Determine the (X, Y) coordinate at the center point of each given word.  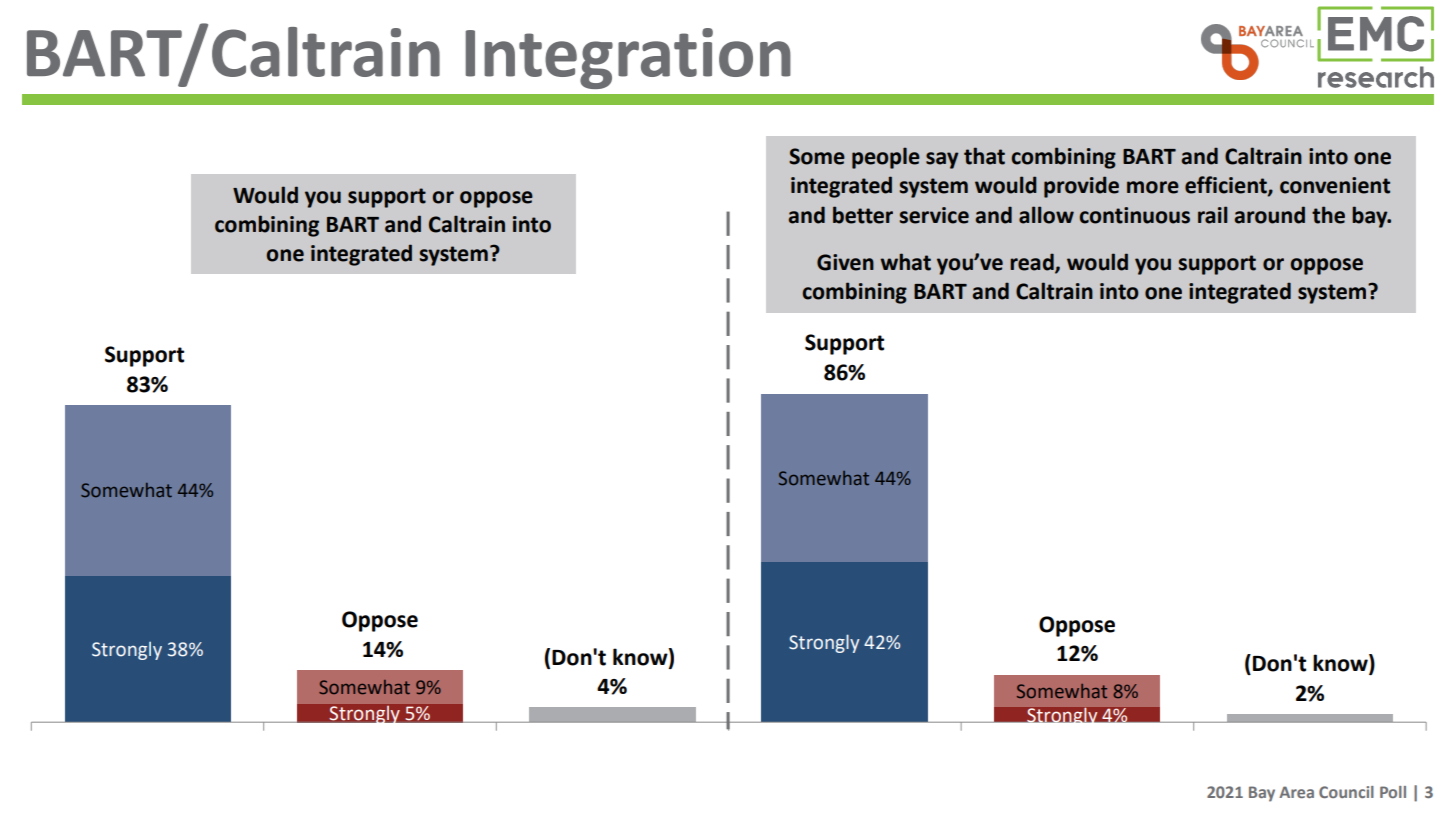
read (1033, 263)
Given (845, 262)
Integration (628, 58)
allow (1046, 215)
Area (1296, 792)
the (1328, 215)
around (1270, 215)
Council (1346, 792)
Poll (1393, 792)
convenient (1335, 185)
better (863, 215)
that (984, 156)
